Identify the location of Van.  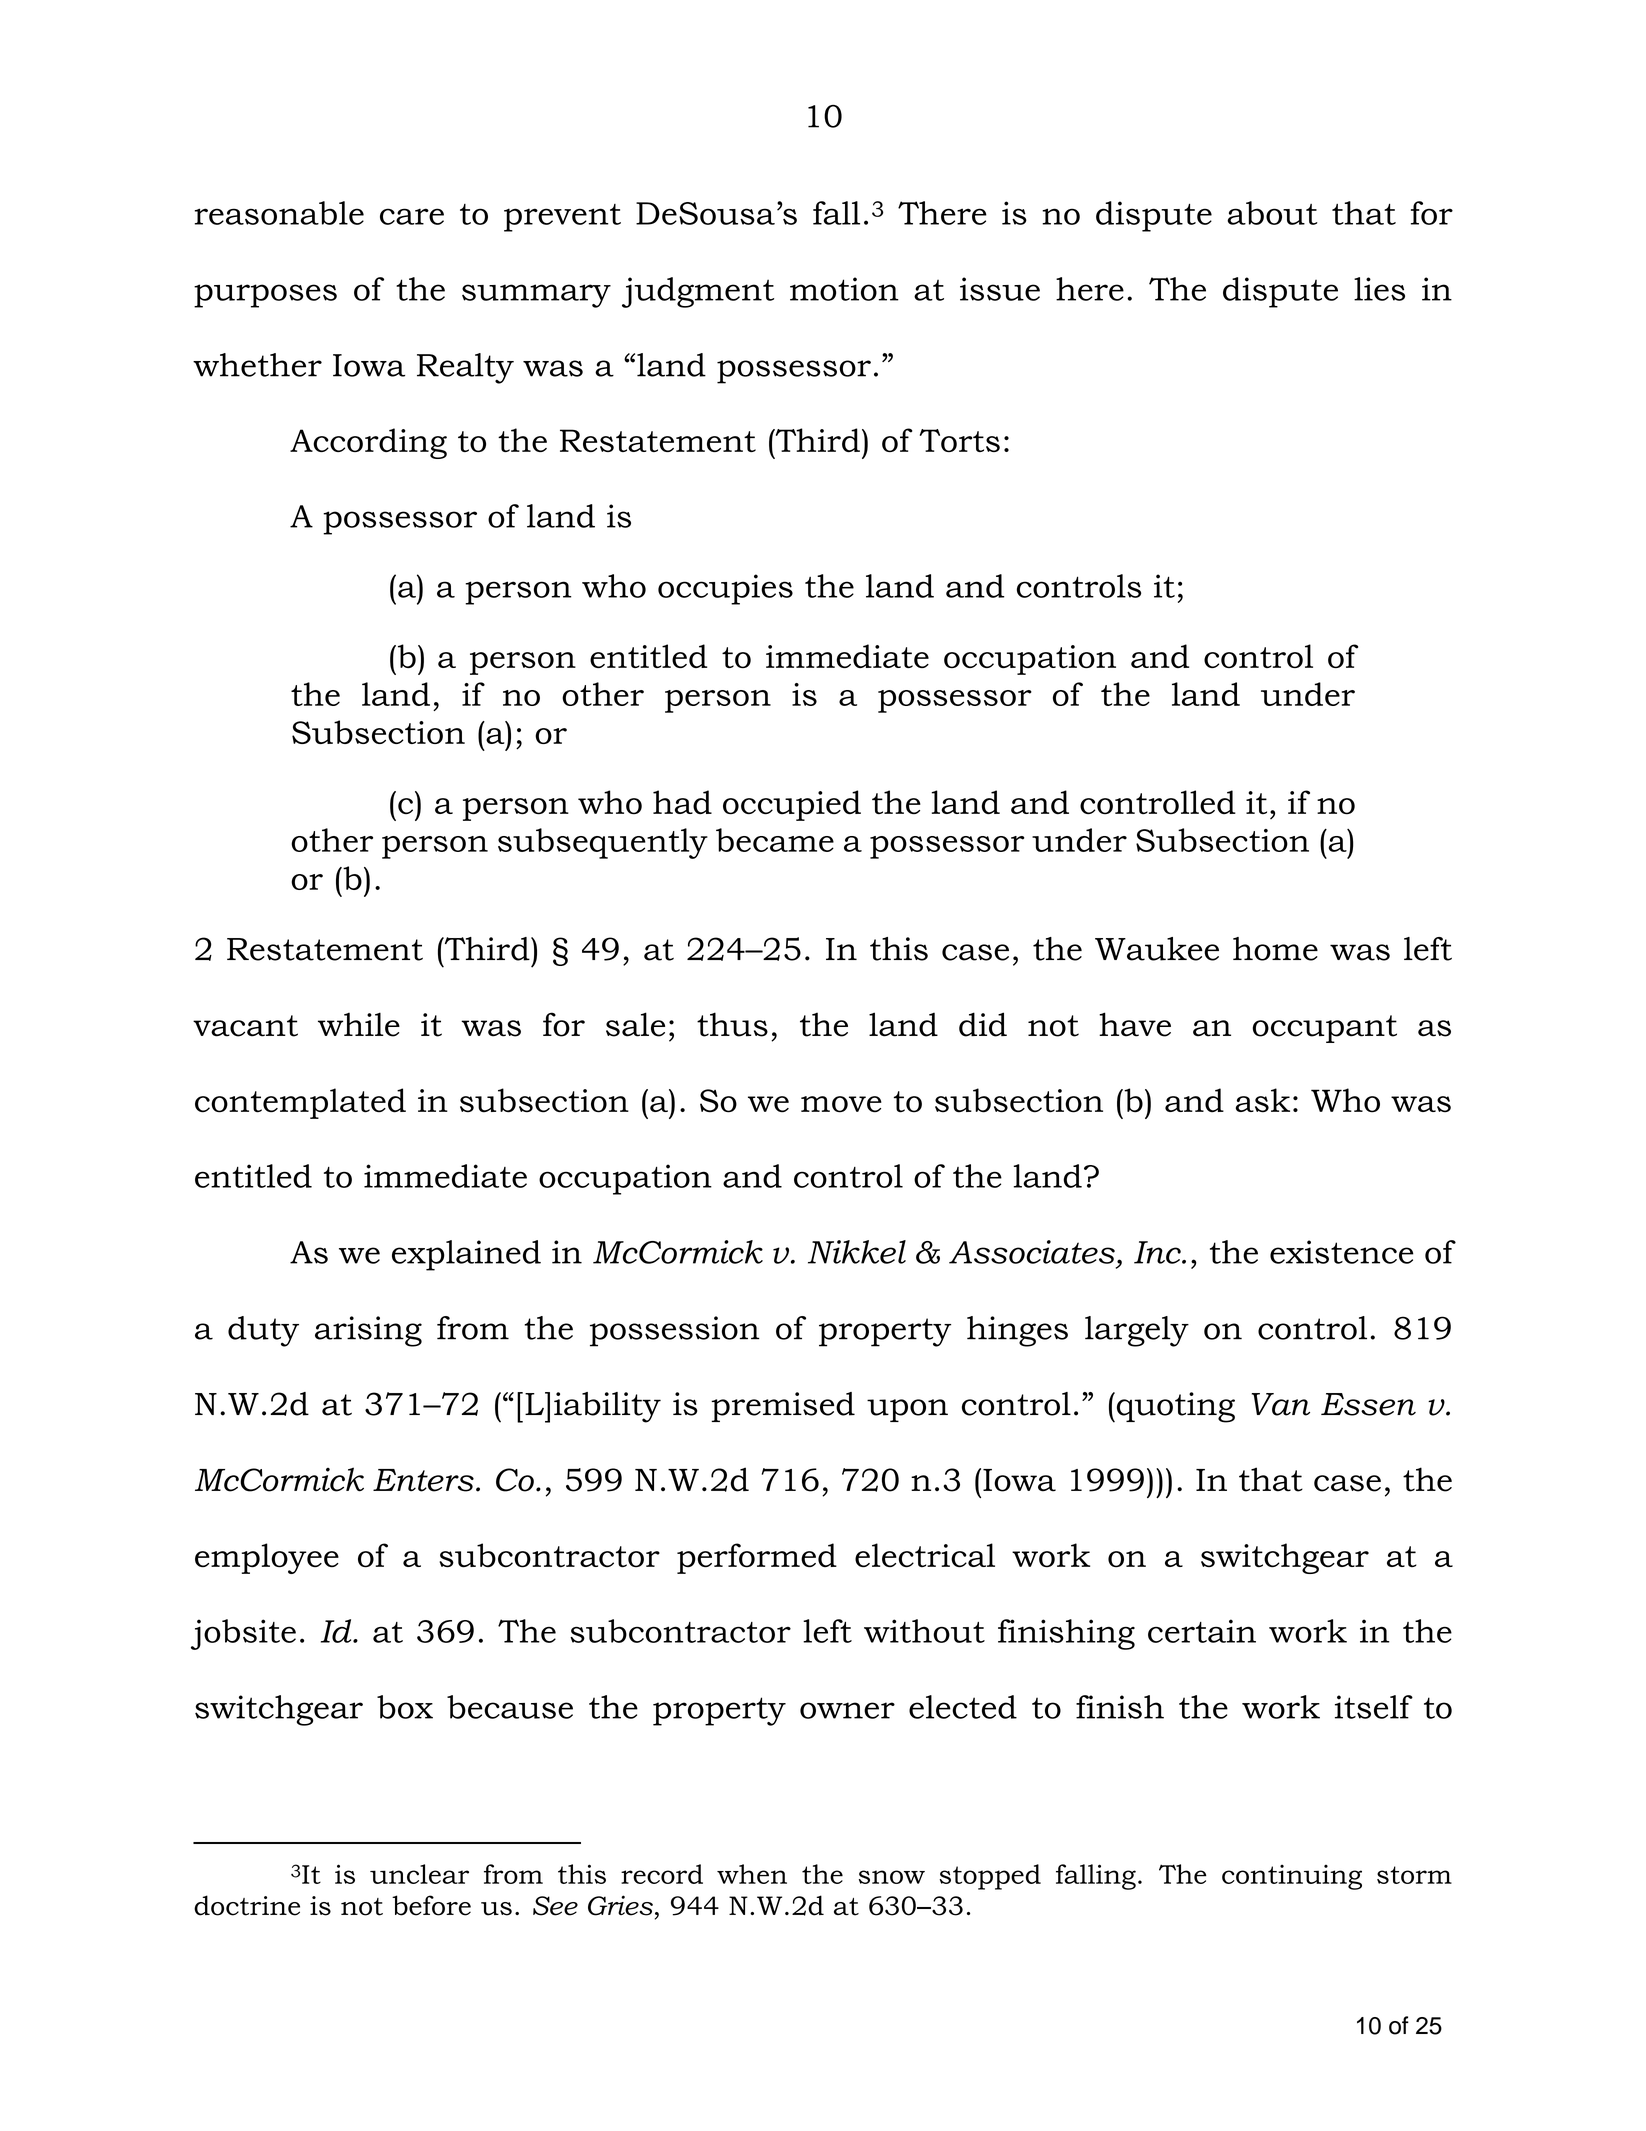
(1281, 1404).
